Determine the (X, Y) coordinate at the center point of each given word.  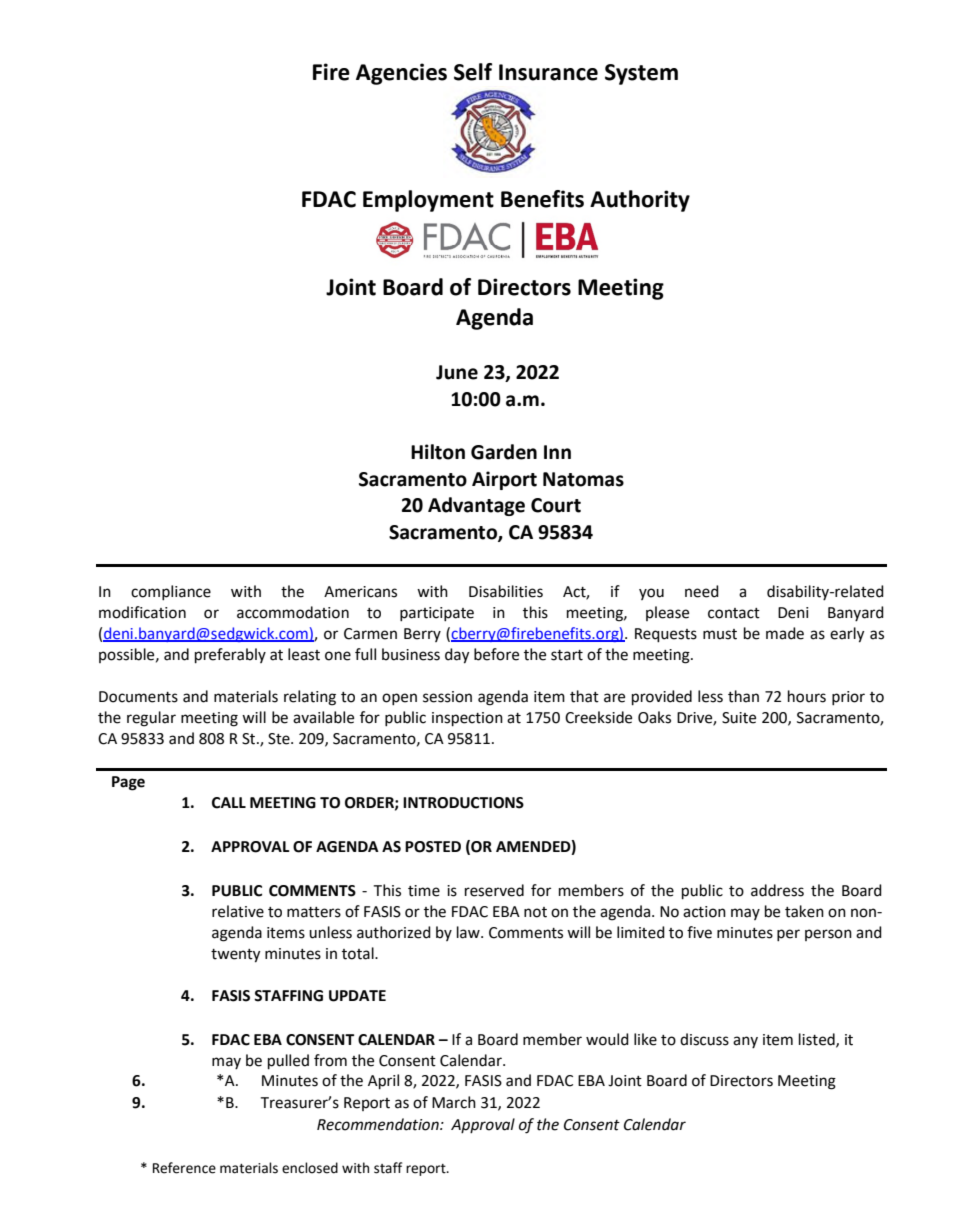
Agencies (401, 74)
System (641, 74)
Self (473, 72)
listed (818, 1040)
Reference (184, 1168)
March (454, 1102)
